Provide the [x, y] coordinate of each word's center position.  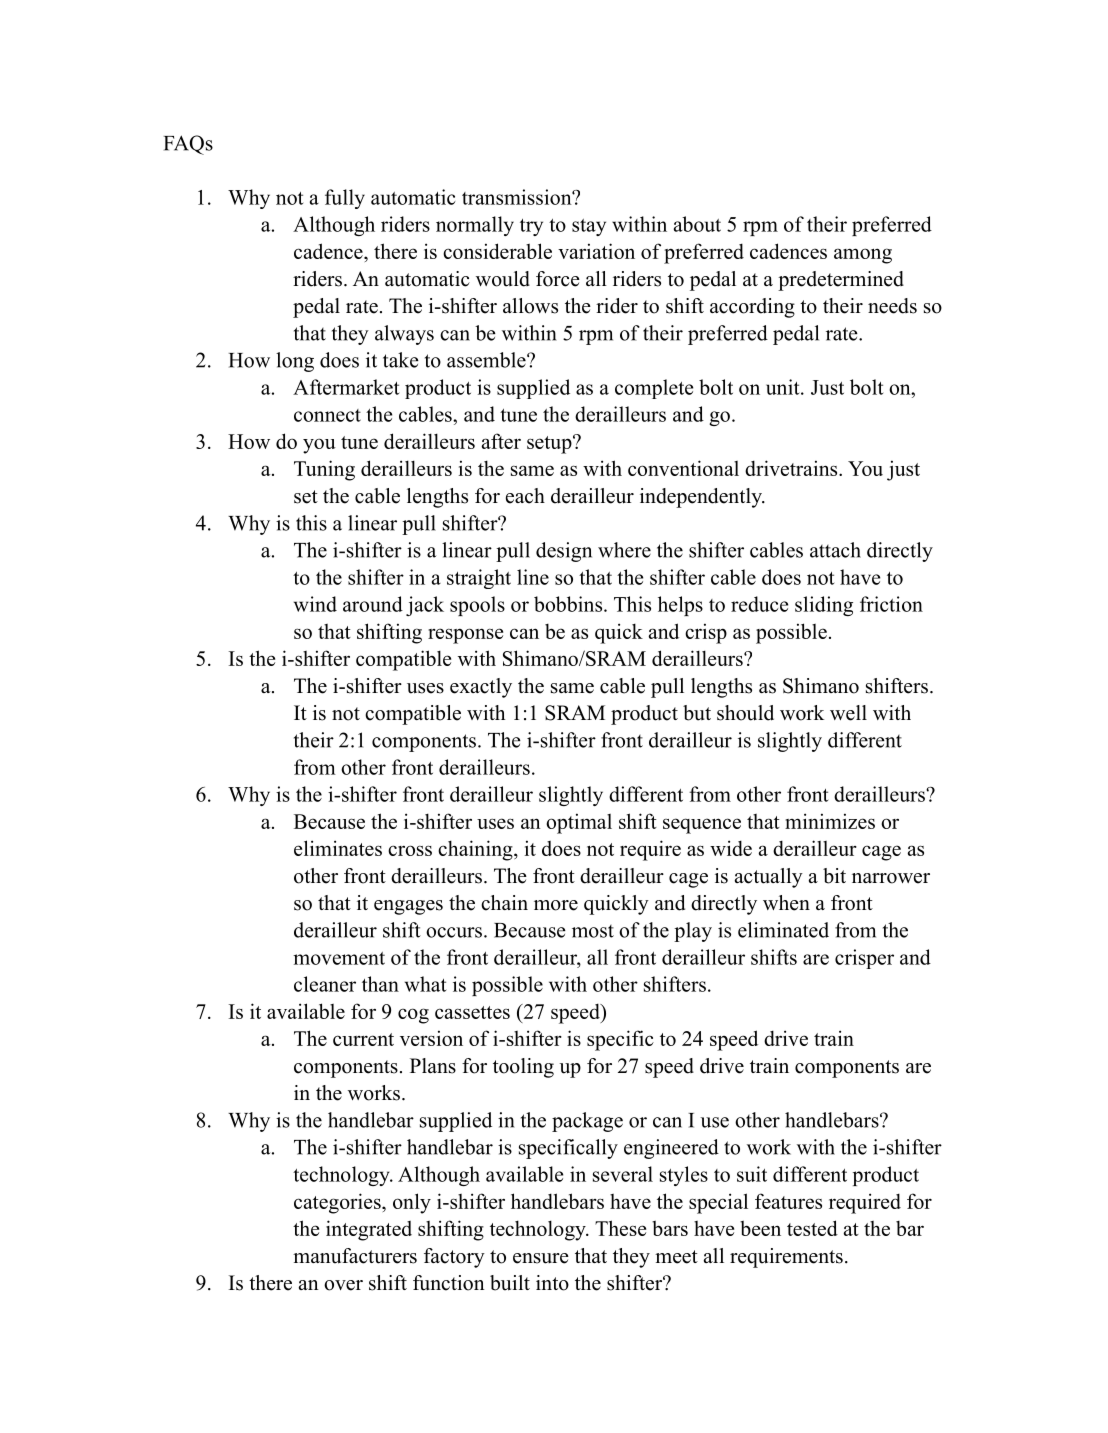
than [380, 984]
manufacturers [355, 1256]
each [525, 496]
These [620, 1228]
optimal [579, 823]
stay [589, 227]
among [863, 256]
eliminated [783, 930]
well [848, 713]
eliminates [338, 848]
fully [345, 199]
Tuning [324, 470]
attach [835, 550]
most [593, 931]
